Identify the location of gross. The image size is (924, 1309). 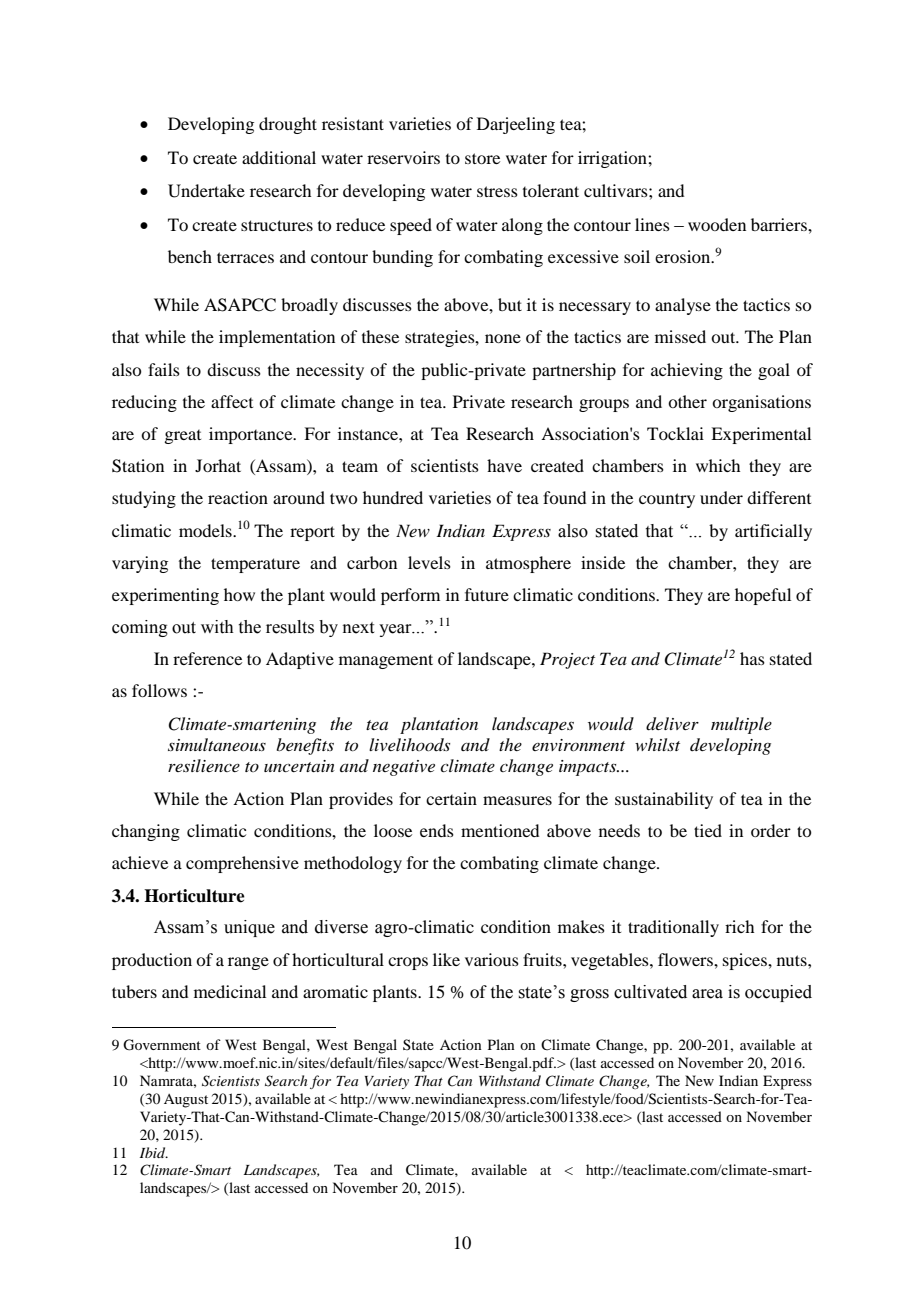
(589, 995).
